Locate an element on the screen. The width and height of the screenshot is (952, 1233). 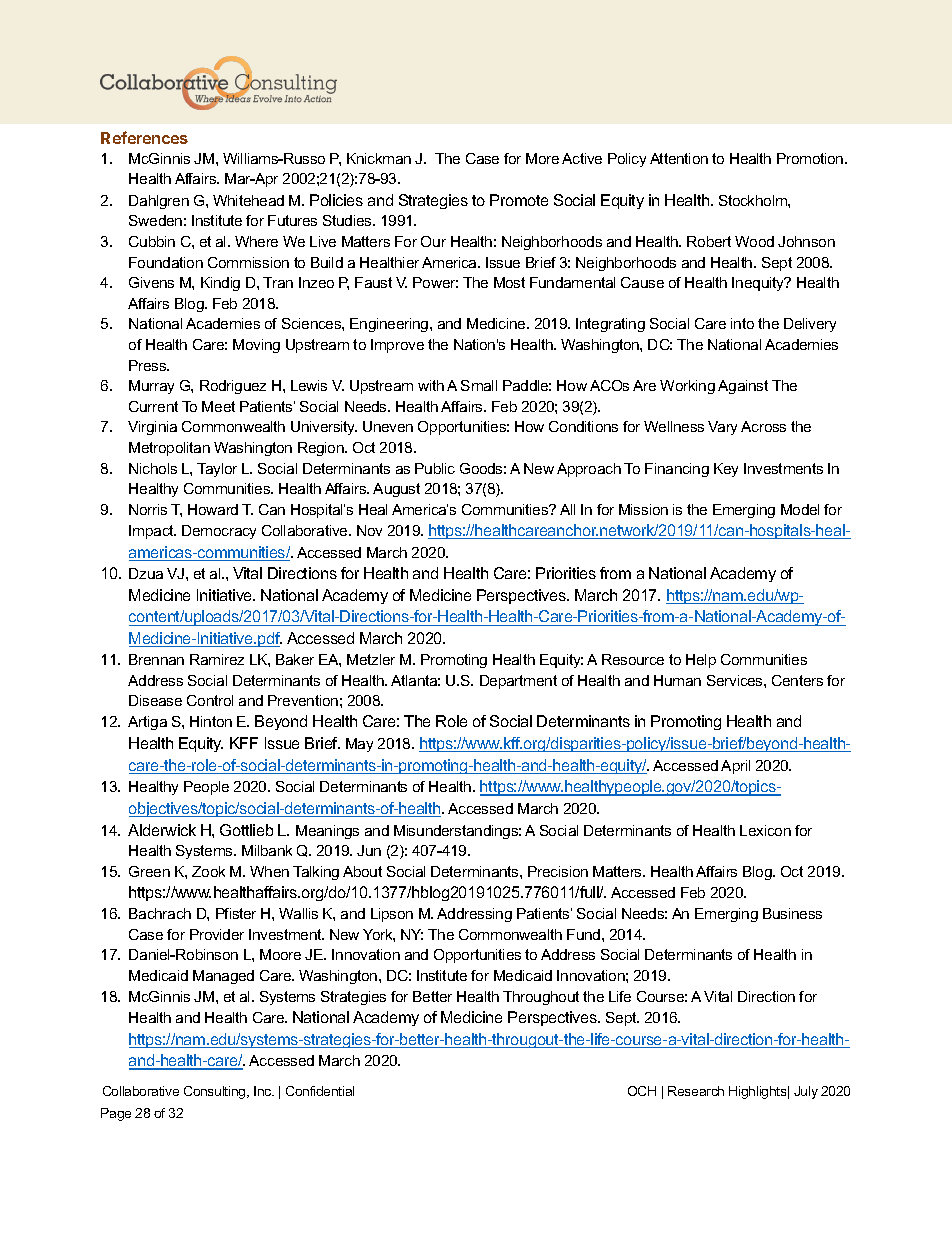
Meet is located at coordinates (218, 406).
